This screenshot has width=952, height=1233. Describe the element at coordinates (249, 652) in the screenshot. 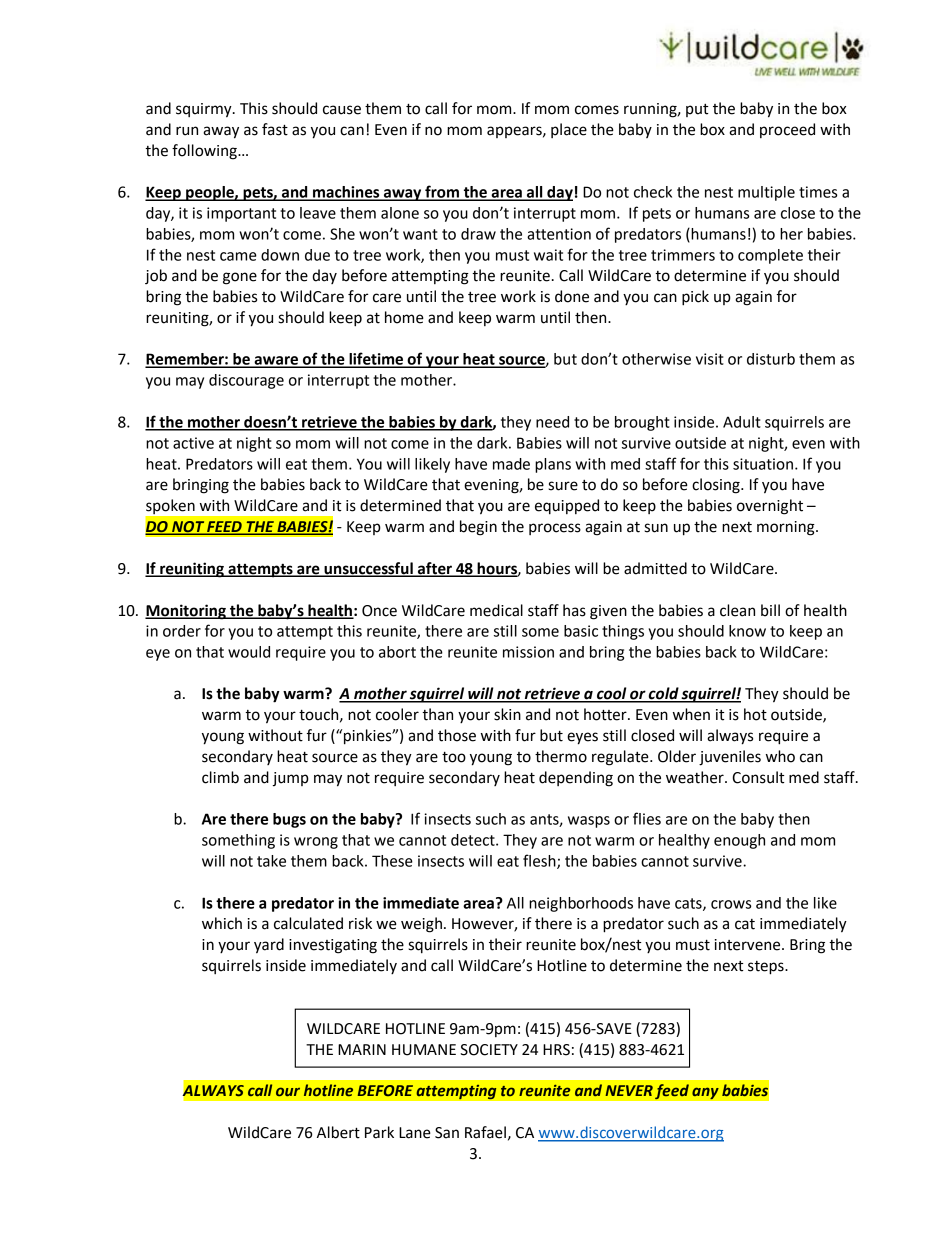

I see `would` at that location.
